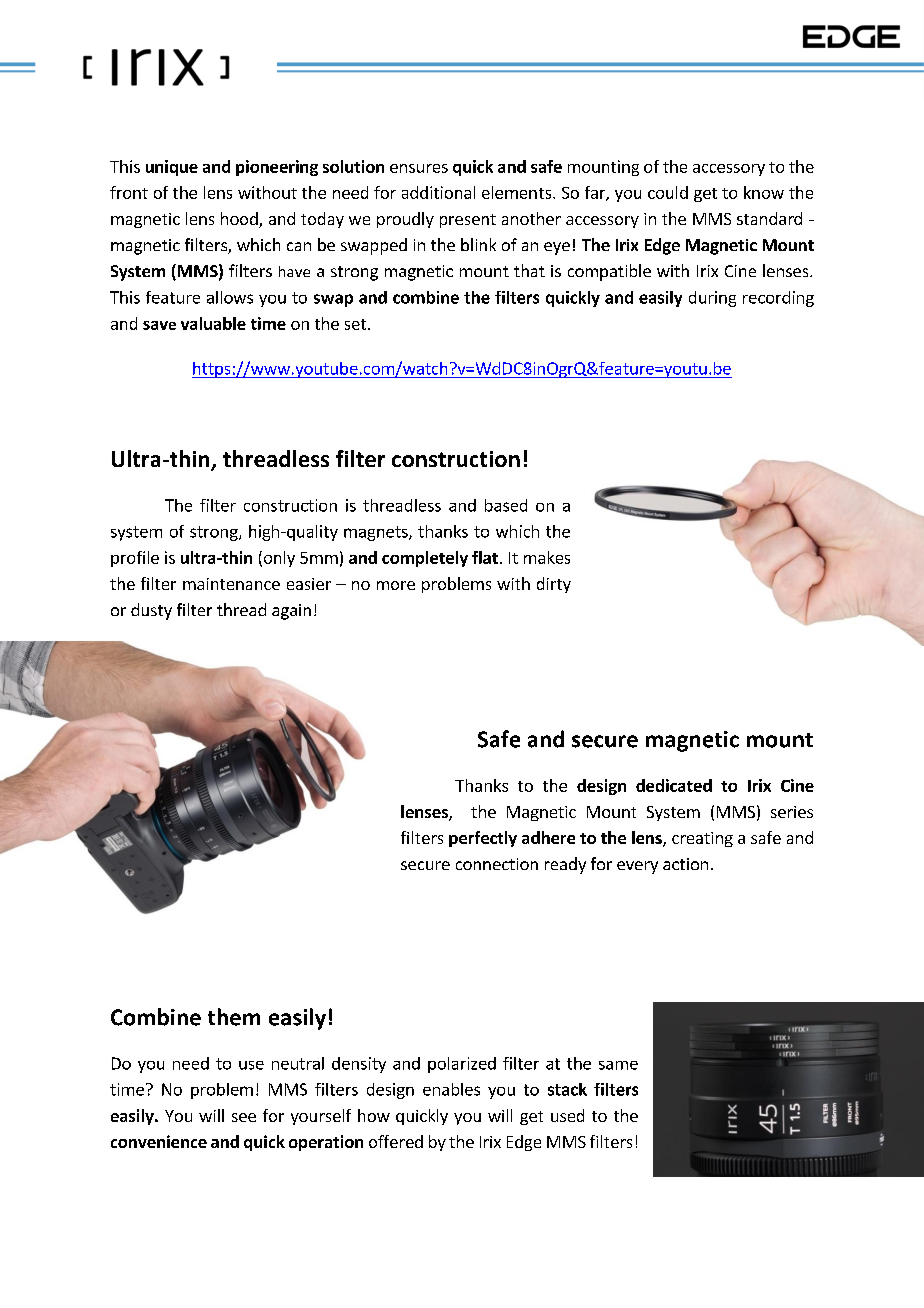 The image size is (924, 1308). I want to click on hood, so click(240, 220).
